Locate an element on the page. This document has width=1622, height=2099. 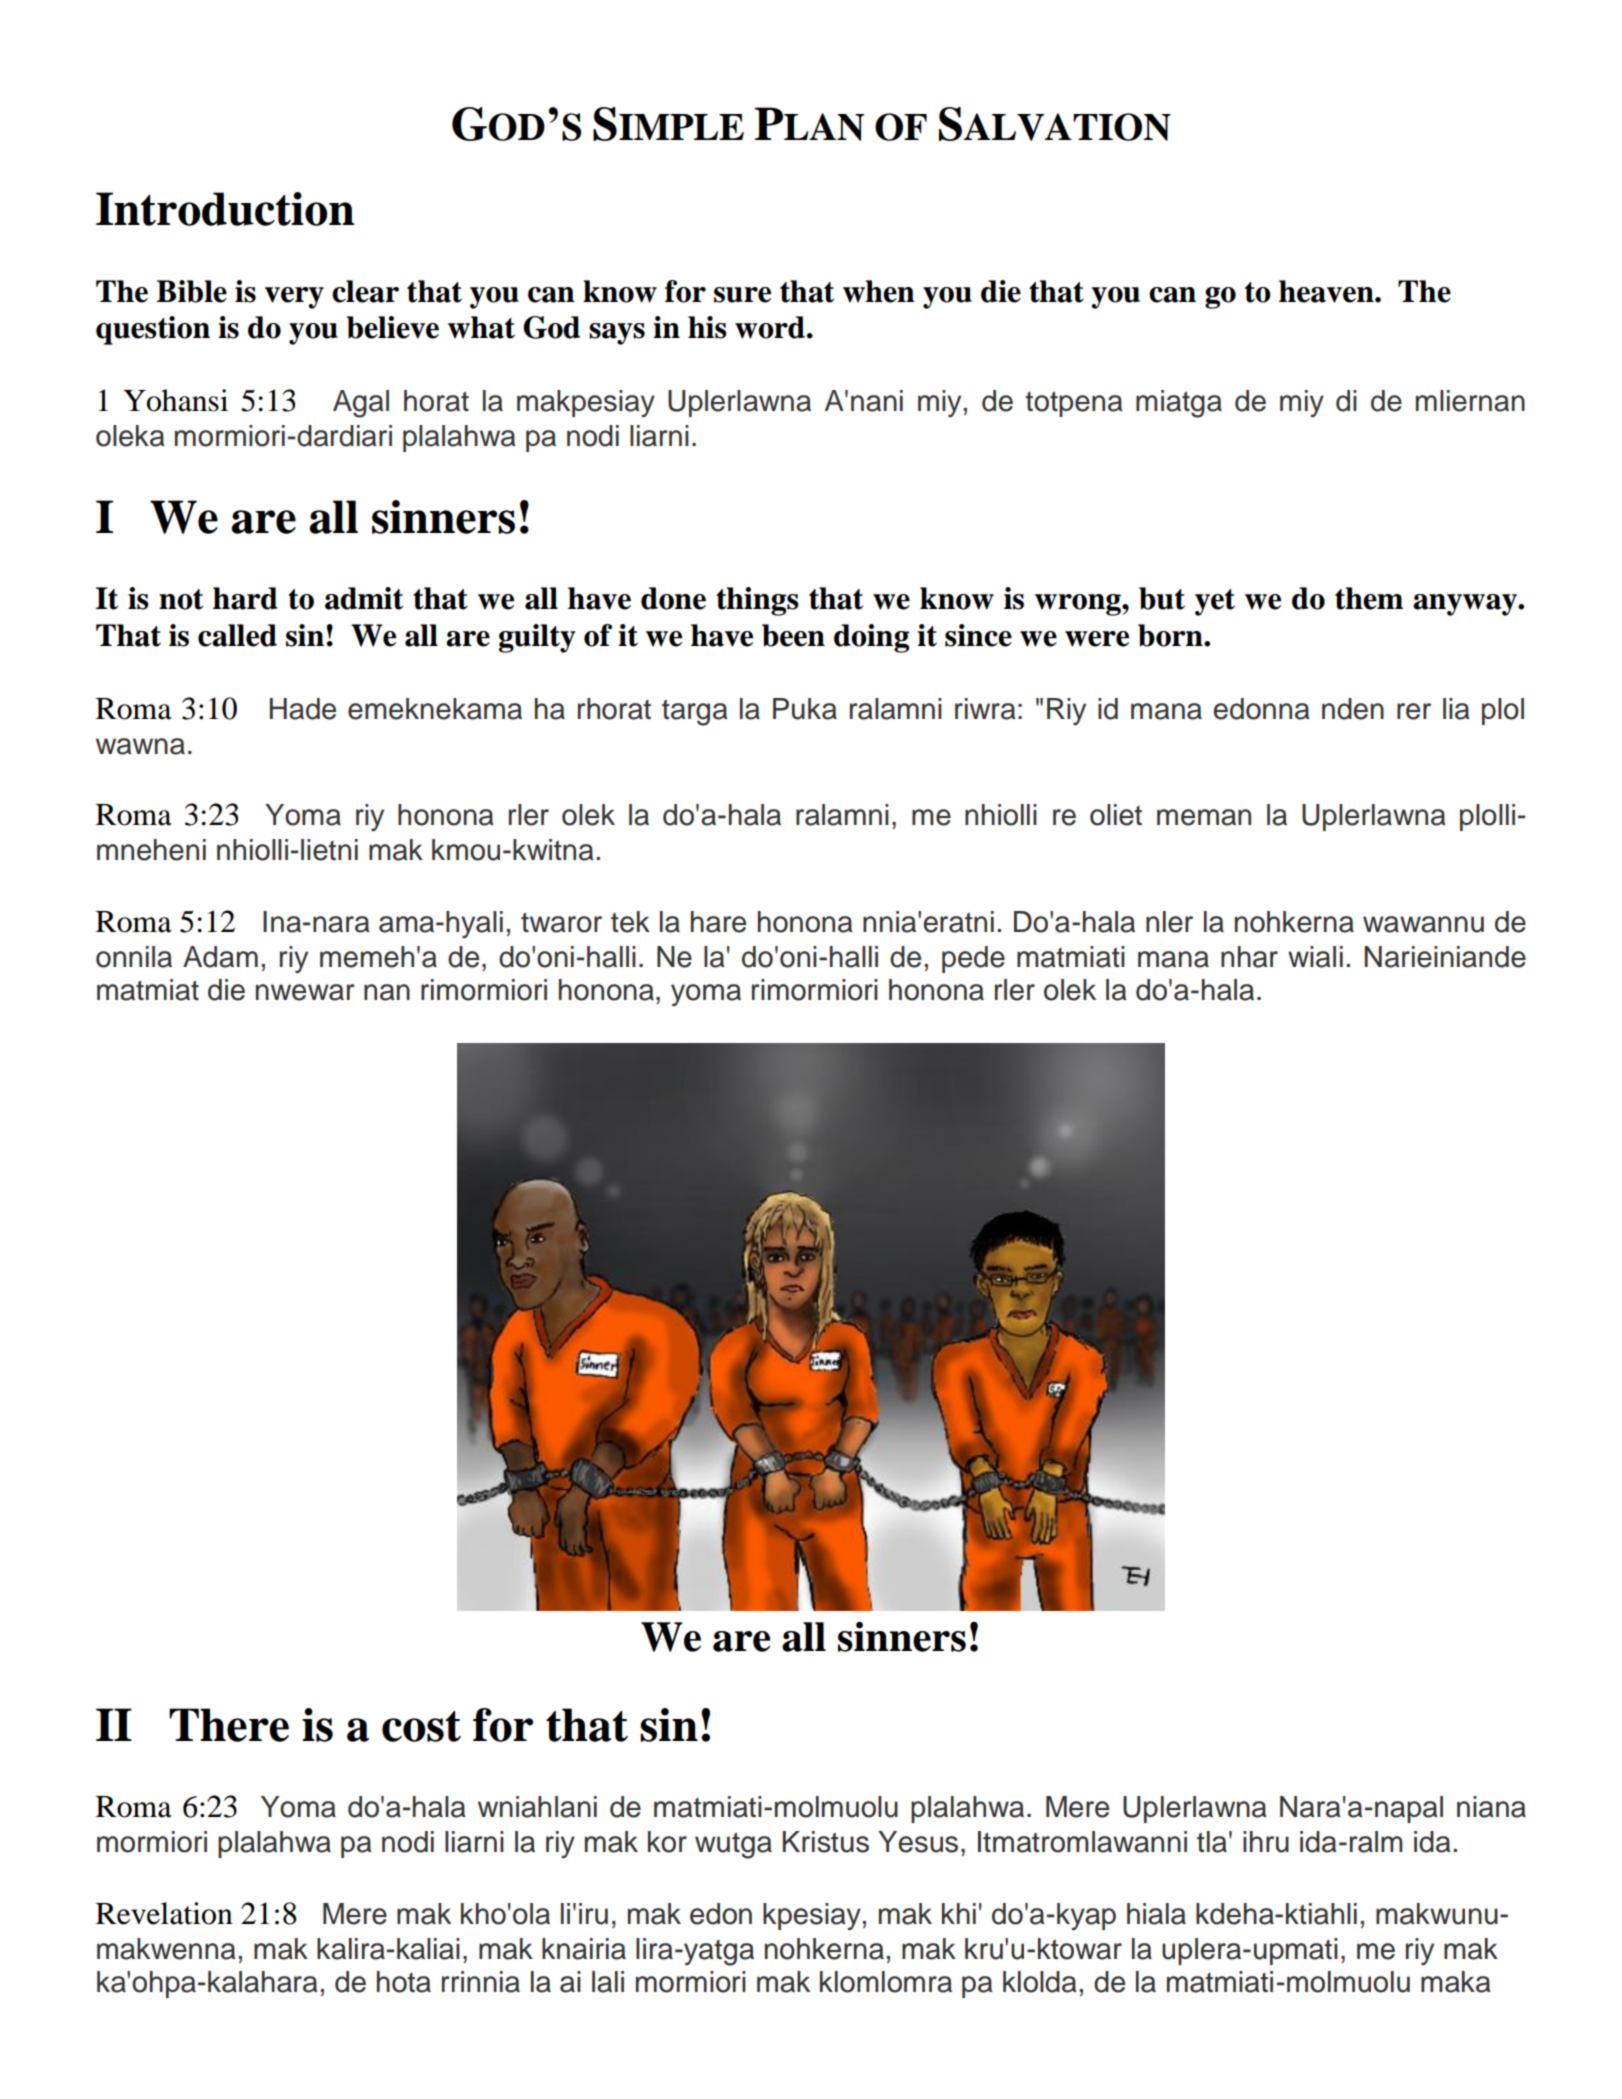
when is located at coordinates (879, 291).
